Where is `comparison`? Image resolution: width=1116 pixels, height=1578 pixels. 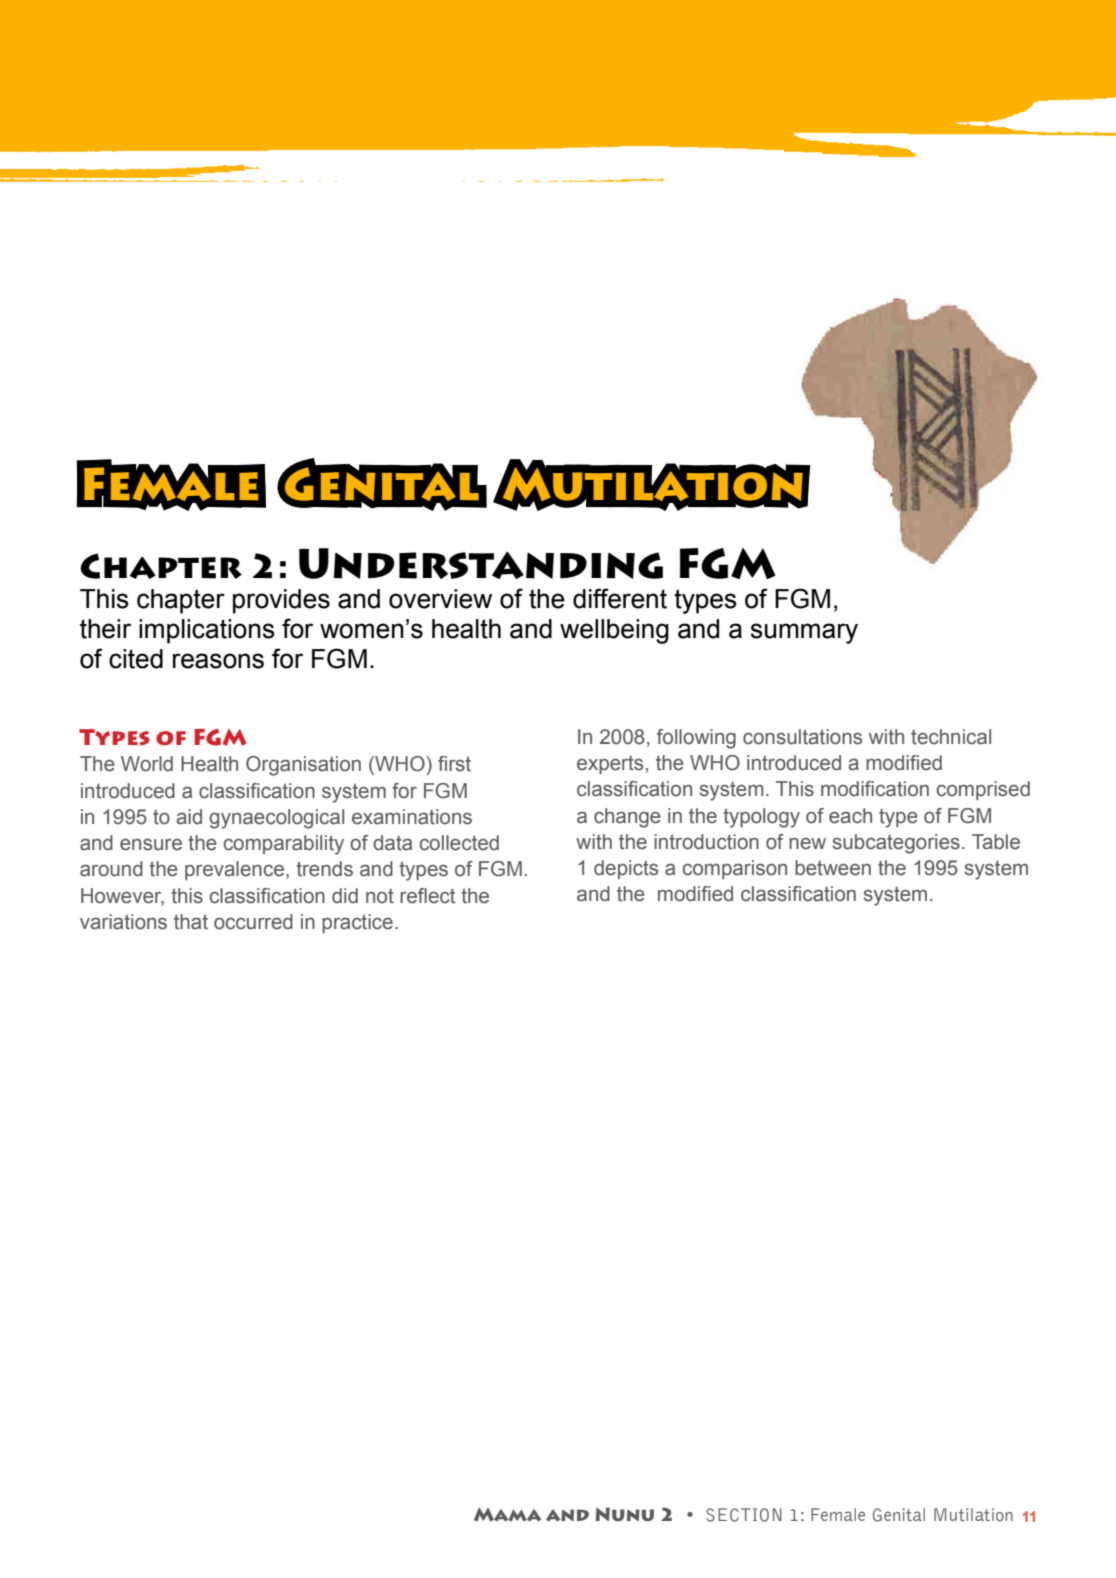 comparison is located at coordinates (735, 869).
